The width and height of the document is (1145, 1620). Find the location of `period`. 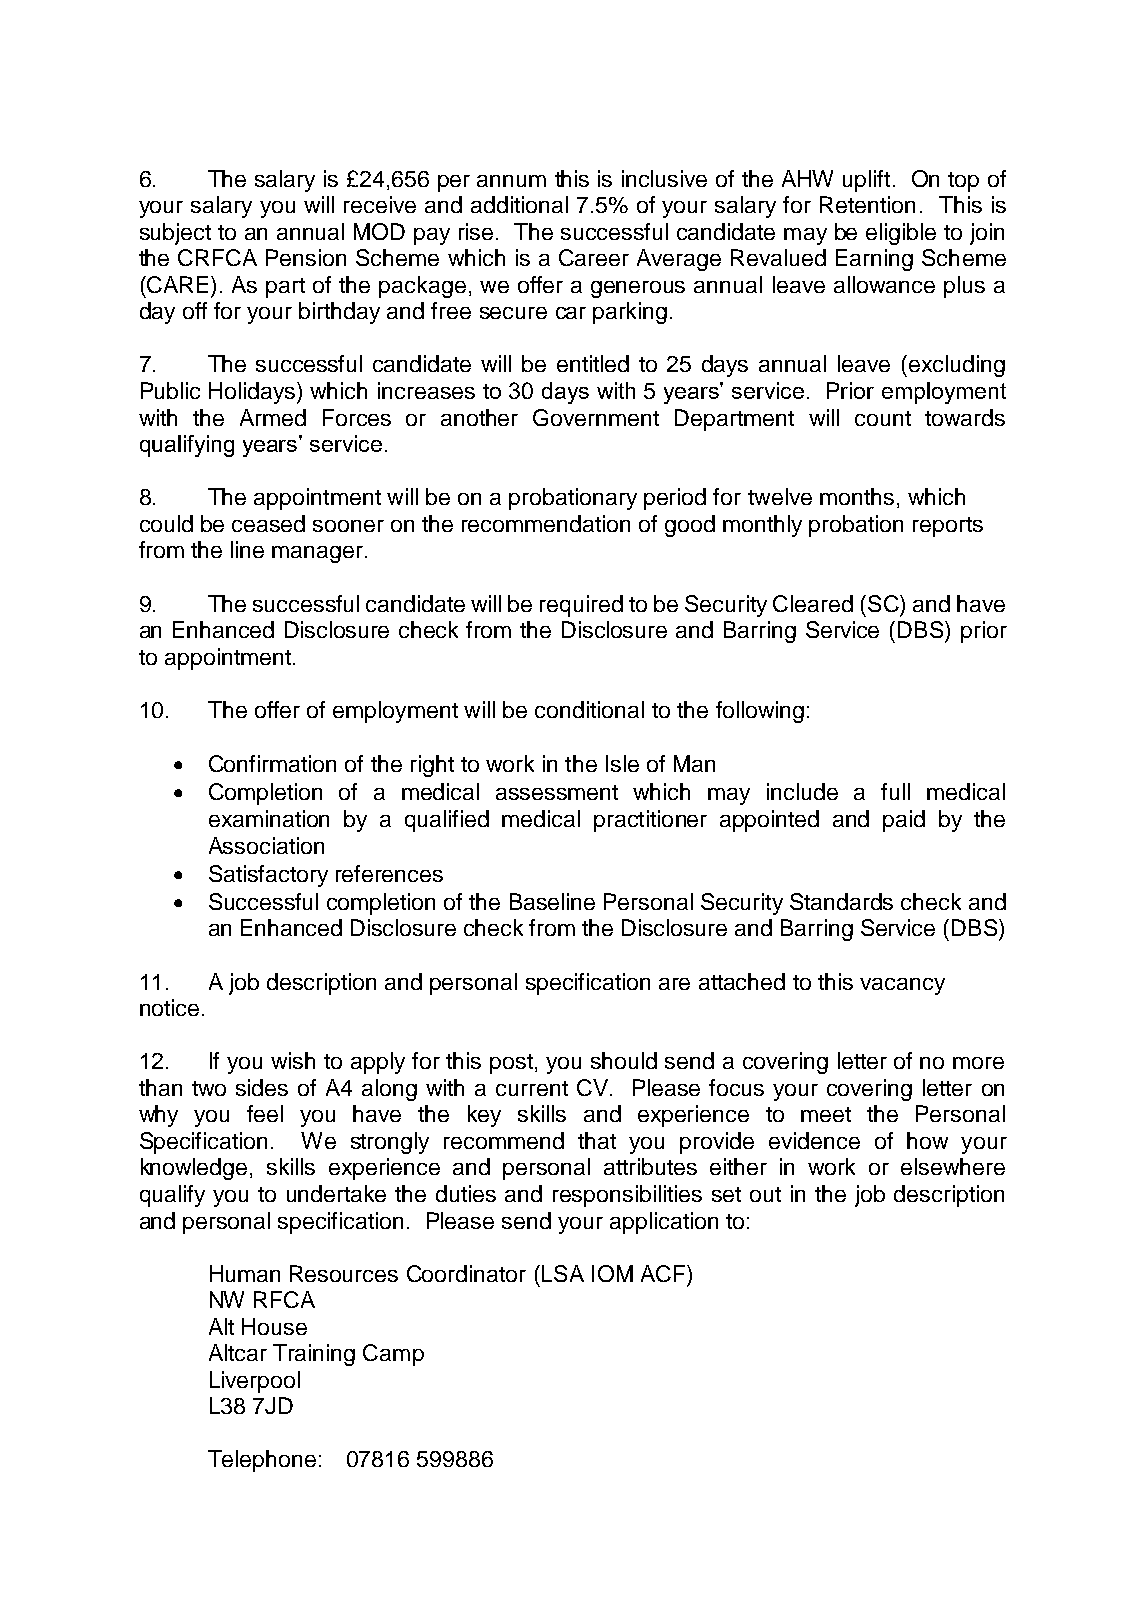

period is located at coordinates (675, 499).
